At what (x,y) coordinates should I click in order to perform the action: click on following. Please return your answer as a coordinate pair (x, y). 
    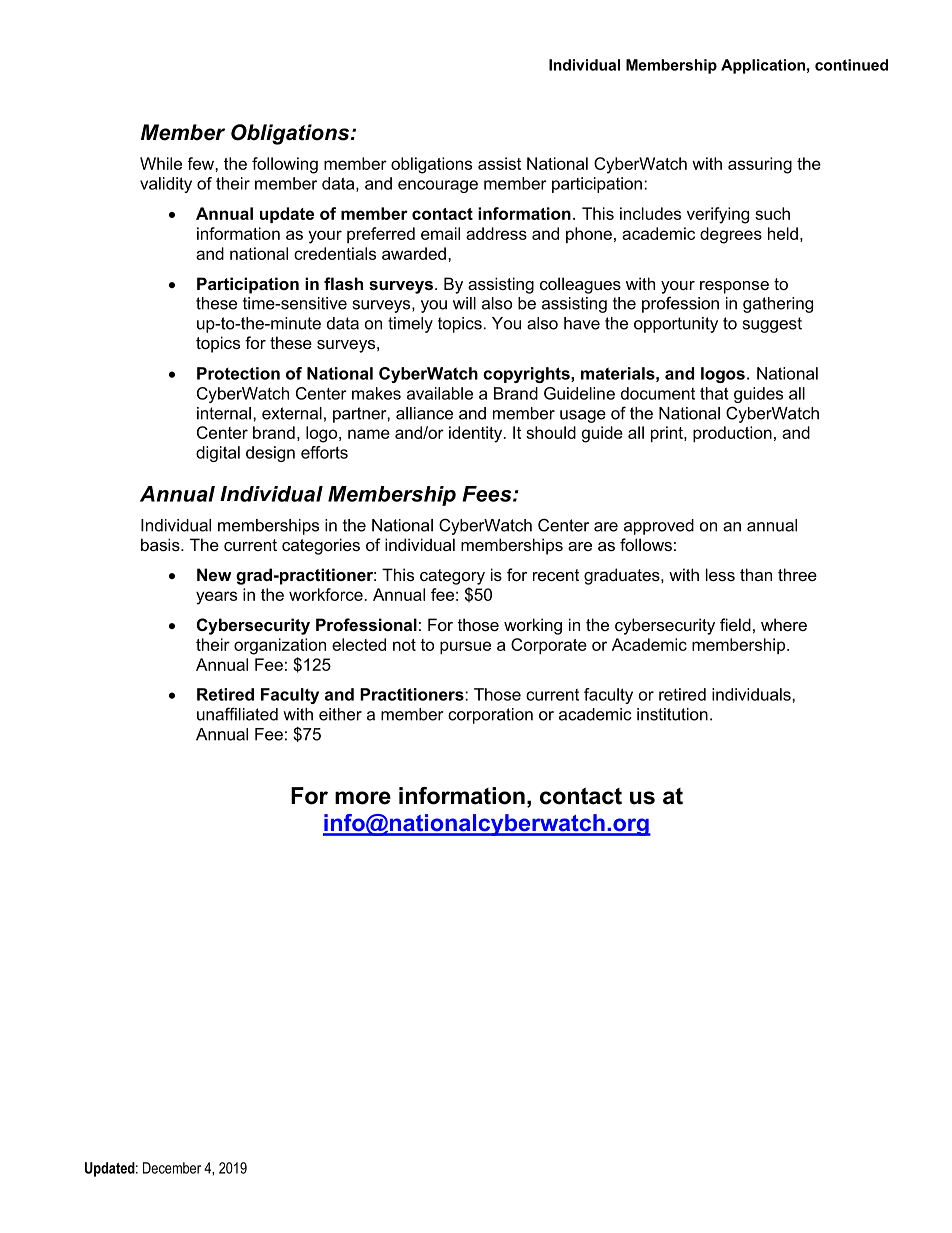
    Looking at the image, I should click on (285, 165).
